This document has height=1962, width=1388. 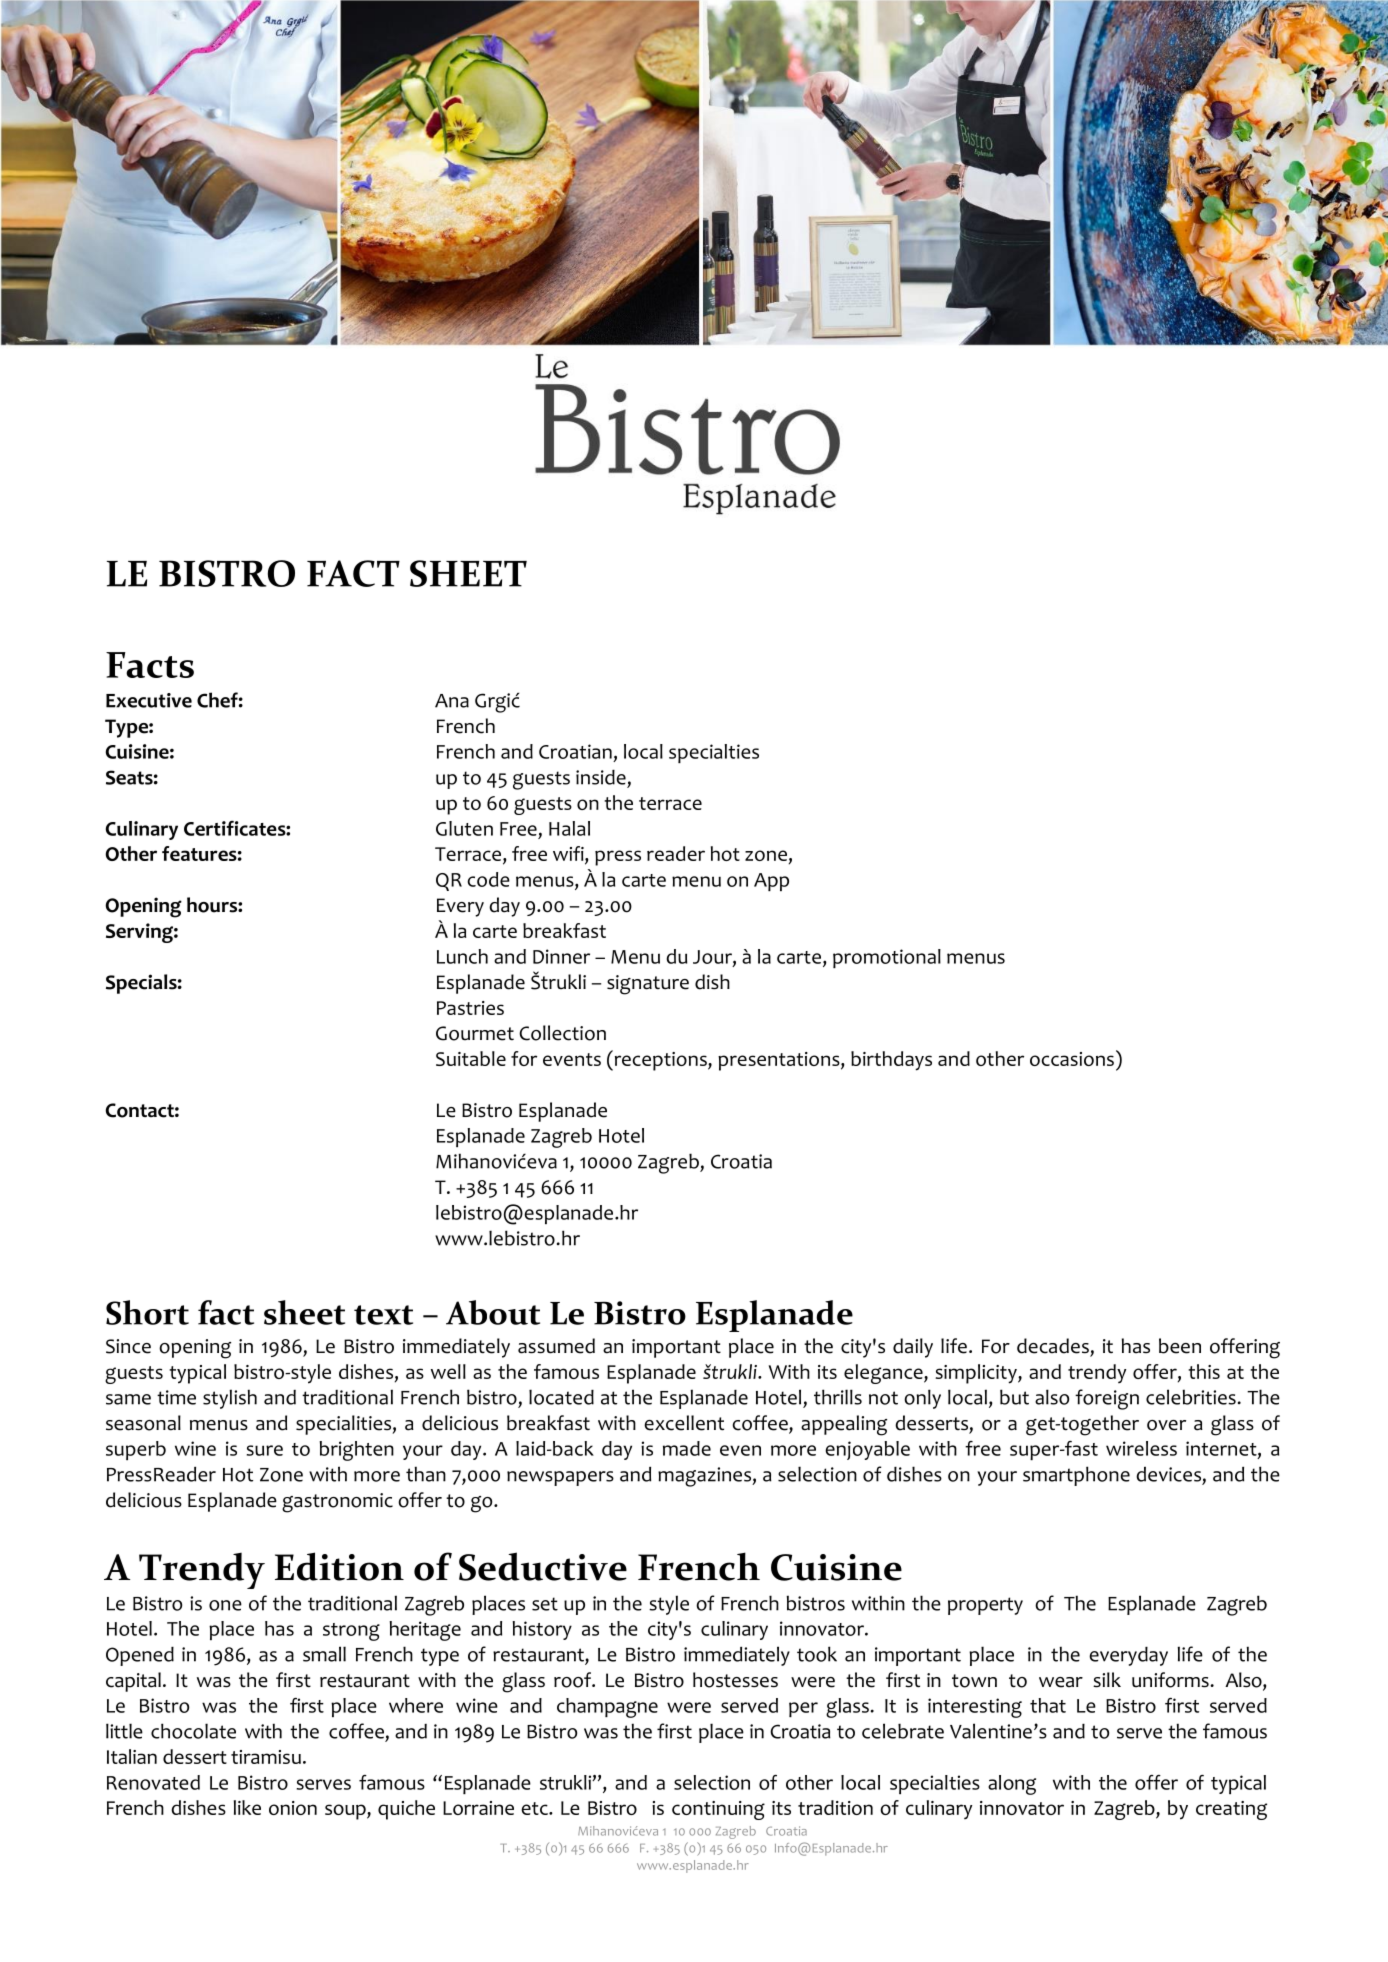 I want to click on made, so click(x=687, y=1448).
